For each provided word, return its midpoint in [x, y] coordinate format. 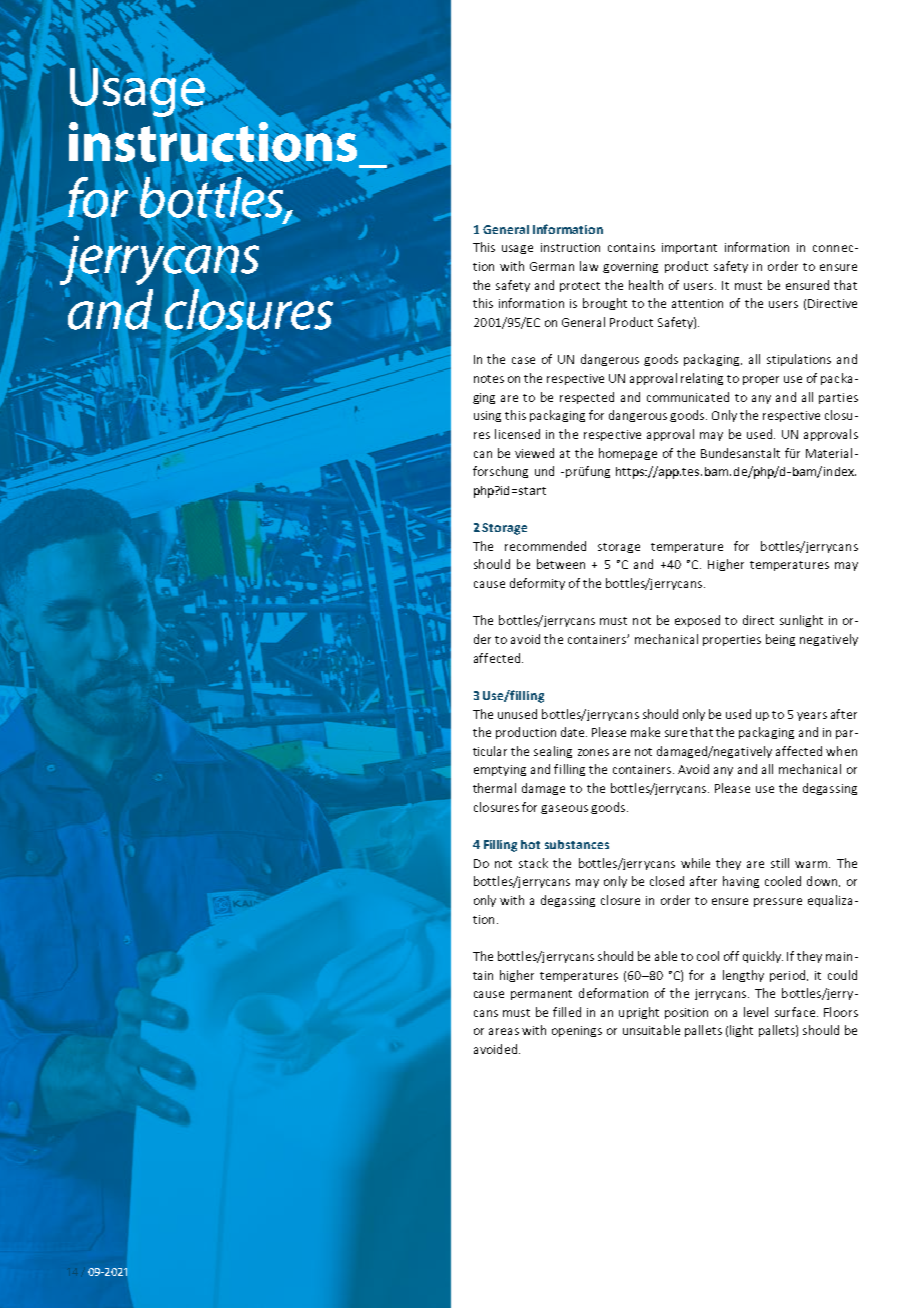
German [552, 266]
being [780, 640]
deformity [537, 584]
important [689, 248]
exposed [697, 621]
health [646, 285]
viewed [534, 453]
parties [838, 398]
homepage [628, 454]
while [695, 863]
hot [530, 844]
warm [811, 864]
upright [639, 1013]
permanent [541, 995]
